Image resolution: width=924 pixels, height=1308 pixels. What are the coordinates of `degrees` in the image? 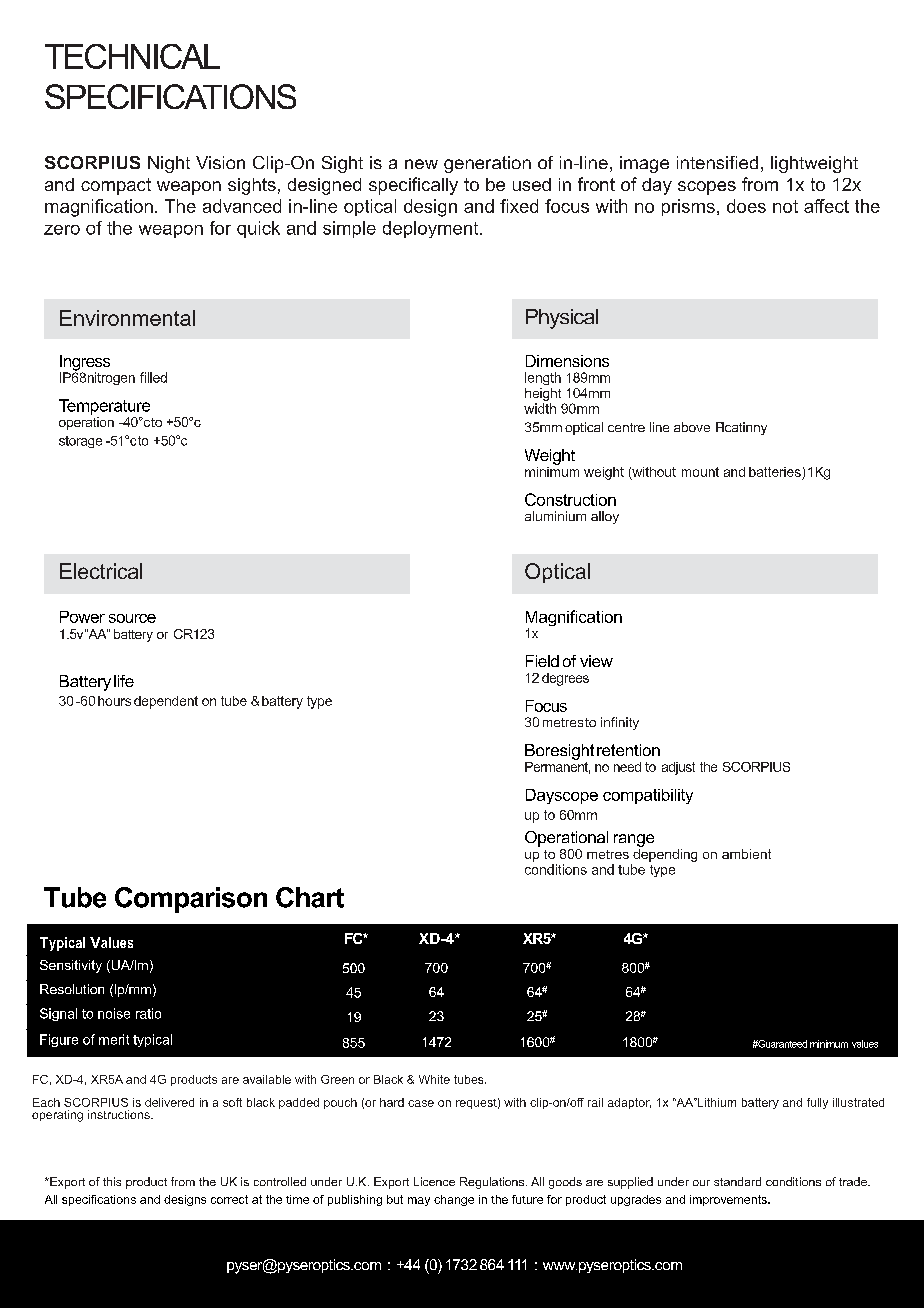 It's located at (565, 679).
